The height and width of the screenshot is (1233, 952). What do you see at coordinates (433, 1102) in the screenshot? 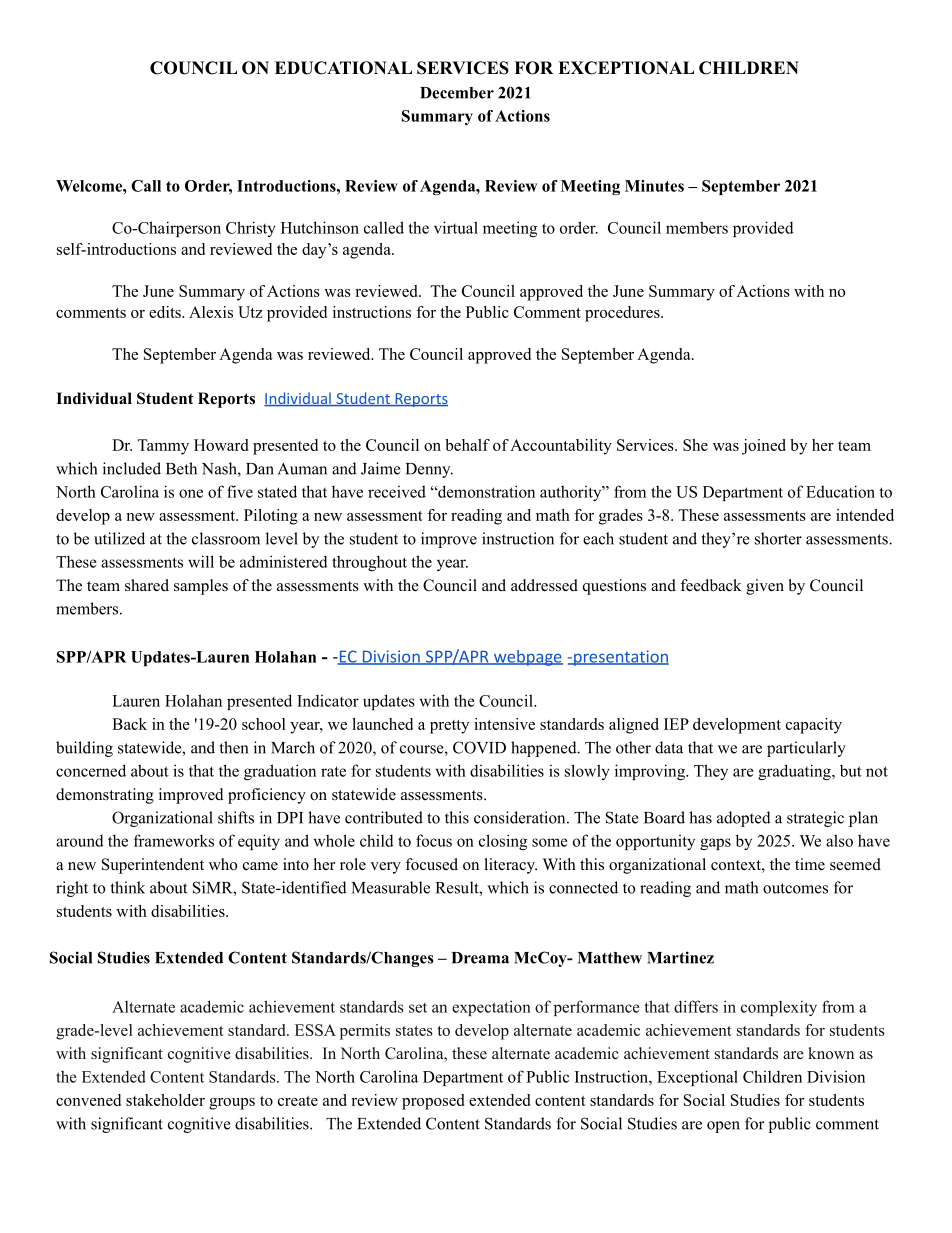
I see `proposed` at bounding box center [433, 1102].
